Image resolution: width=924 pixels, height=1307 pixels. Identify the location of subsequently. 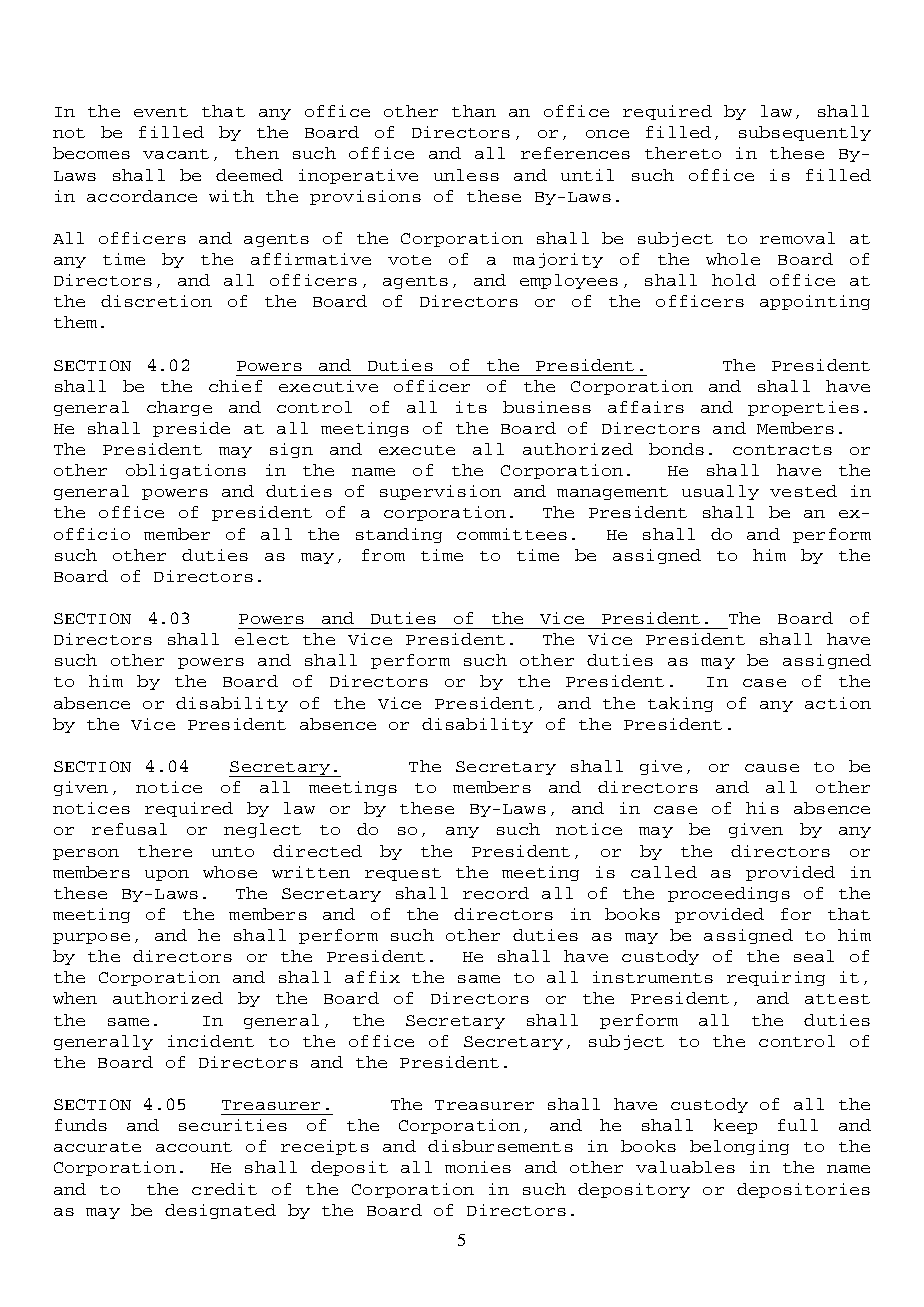
(805, 133).
